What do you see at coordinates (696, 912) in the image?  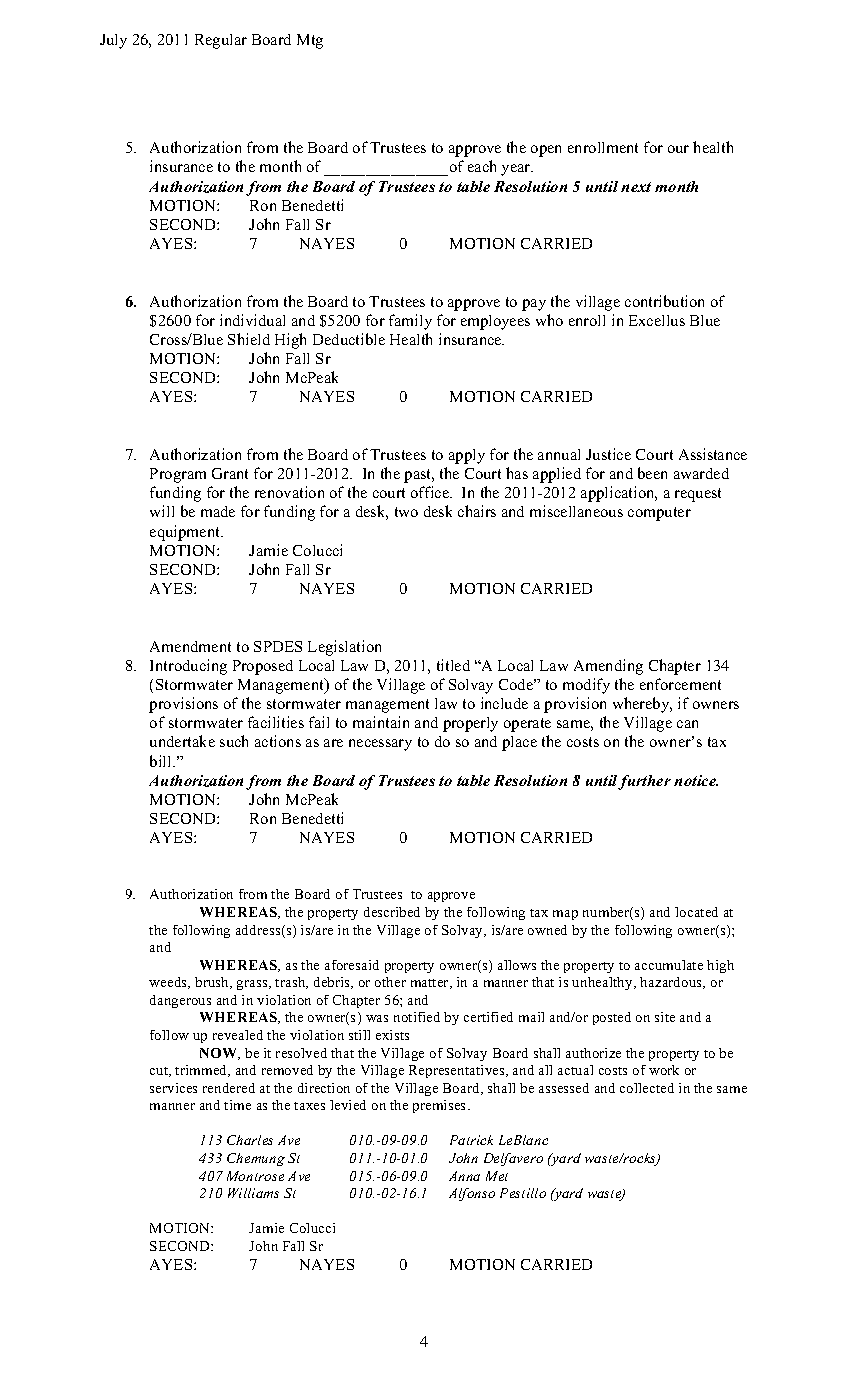 I see `located` at bounding box center [696, 912].
